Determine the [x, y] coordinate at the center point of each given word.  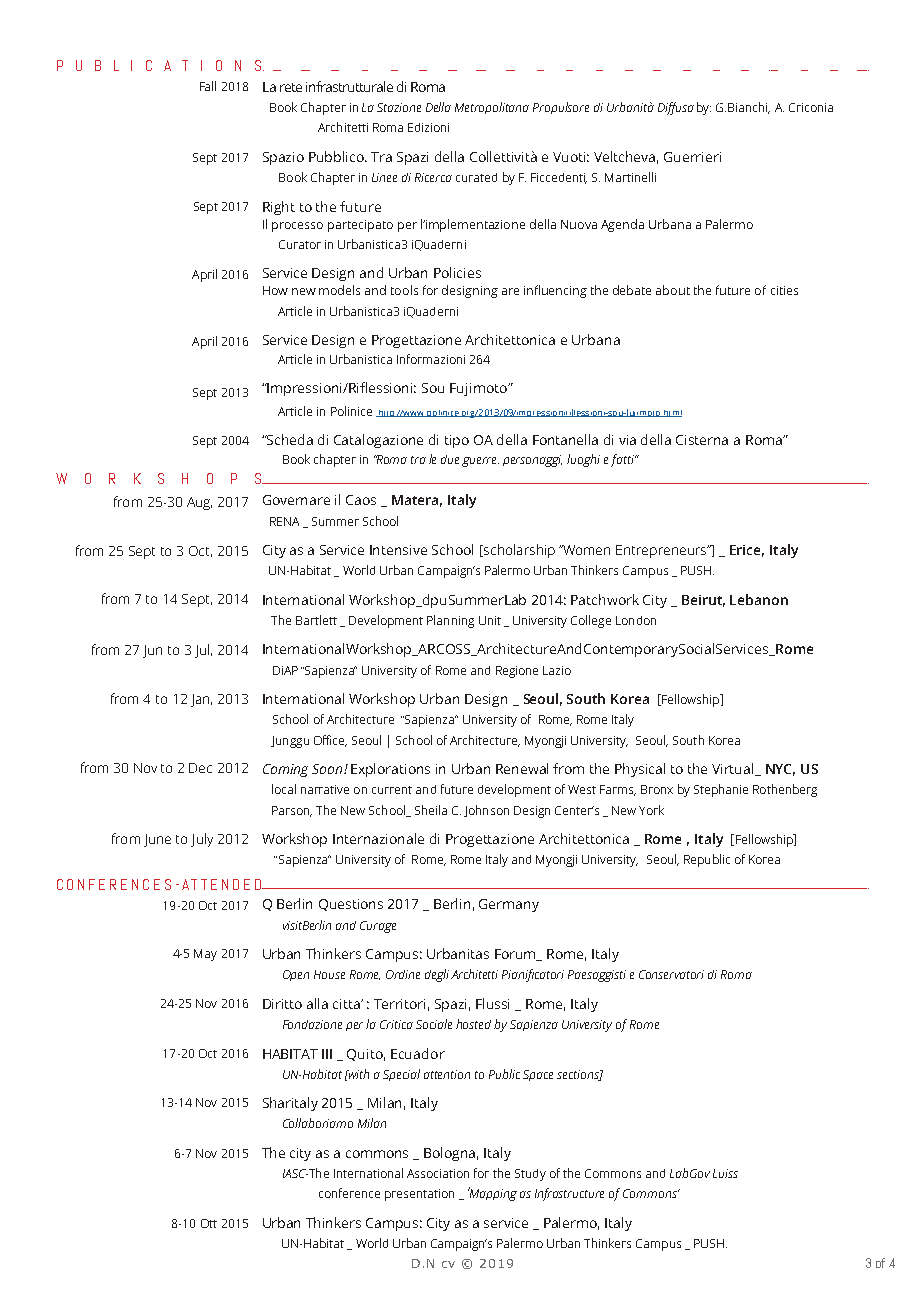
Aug [199, 503]
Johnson [486, 811]
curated [476, 177]
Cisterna [702, 440]
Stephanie [721, 790]
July [202, 840]
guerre [480, 462]
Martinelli [630, 177]
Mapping [492, 1194]
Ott [209, 1223]
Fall [208, 86]
